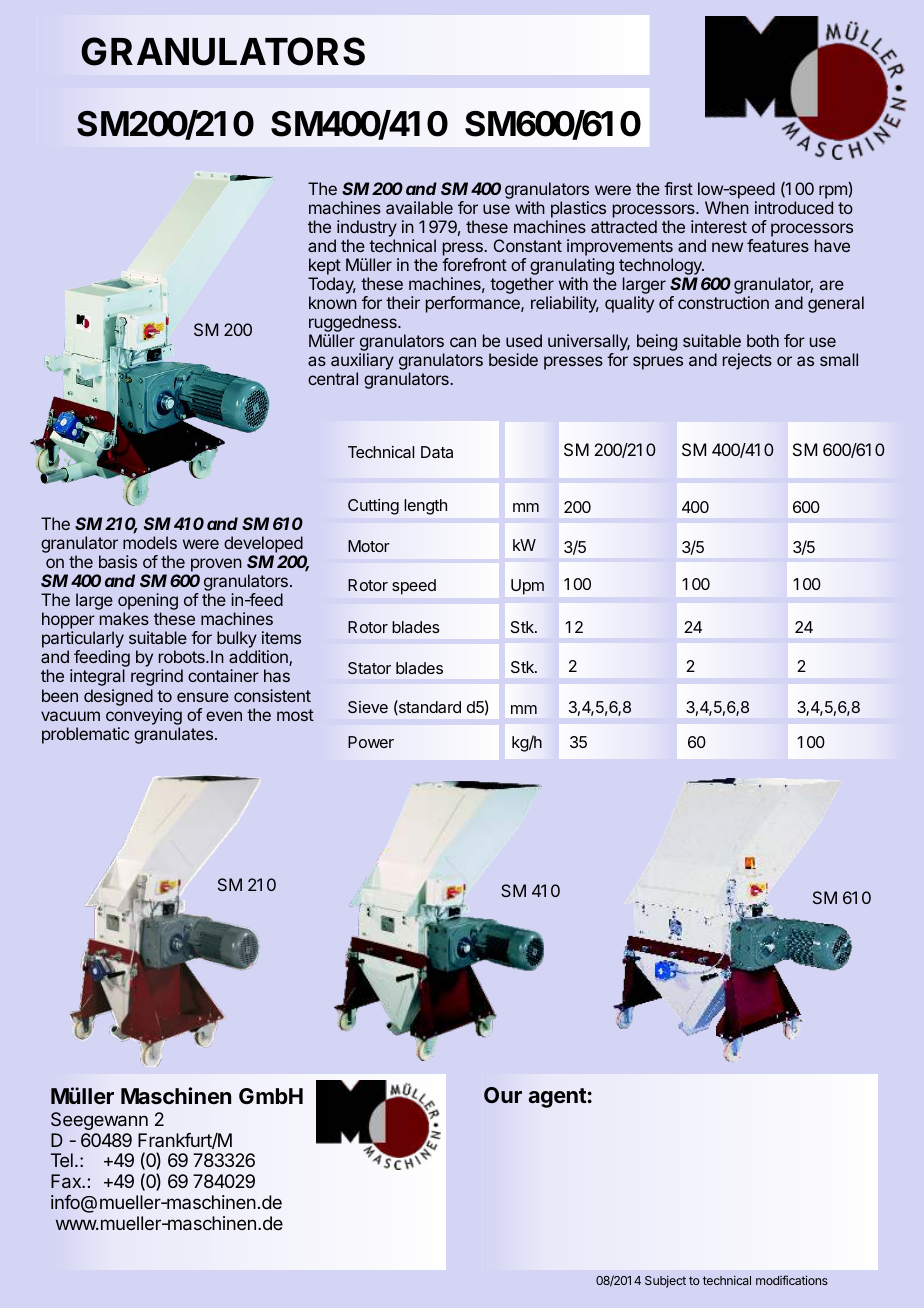  I want to click on agent, so click(557, 1098).
